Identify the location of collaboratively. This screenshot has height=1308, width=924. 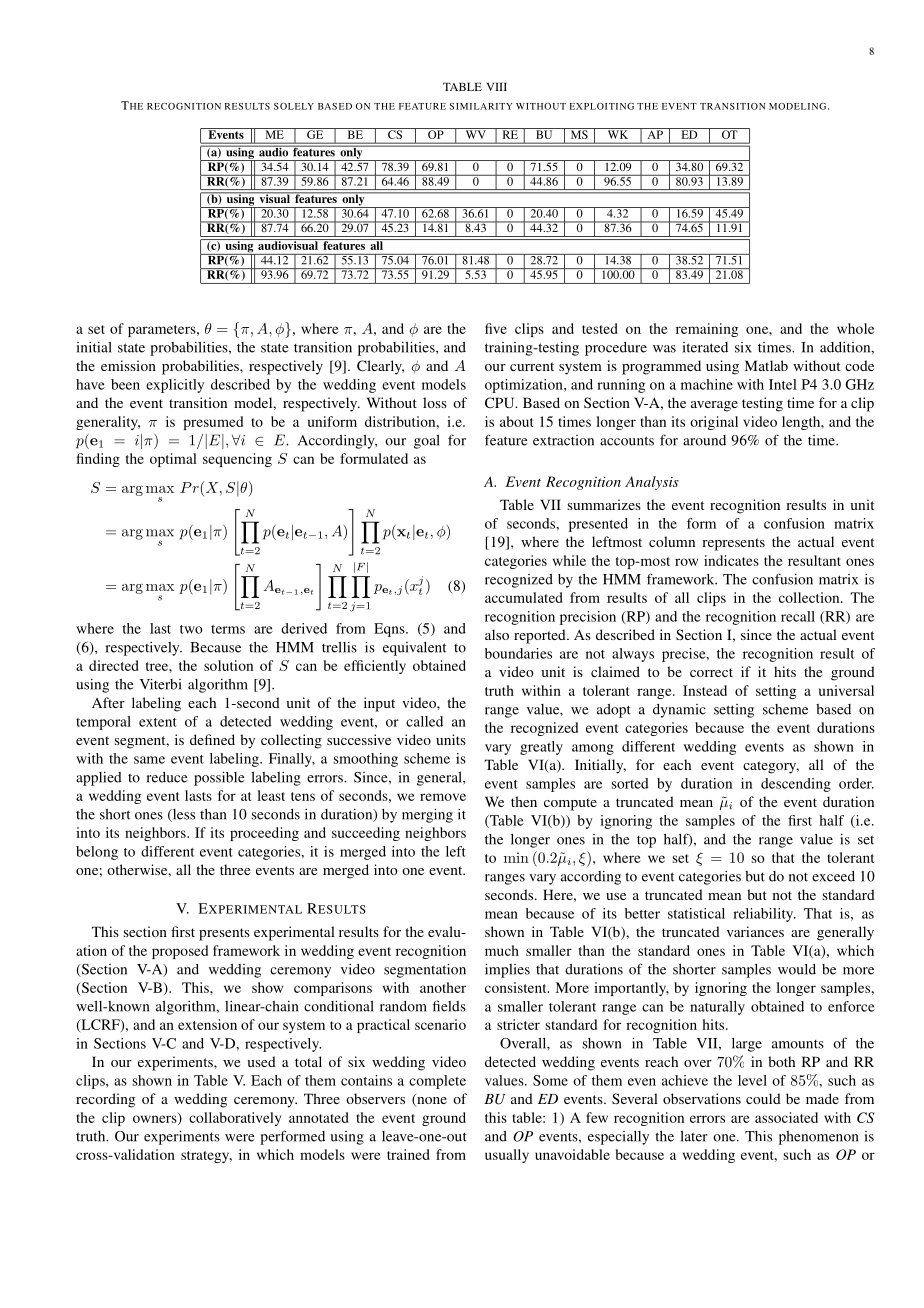
(235, 1119).
